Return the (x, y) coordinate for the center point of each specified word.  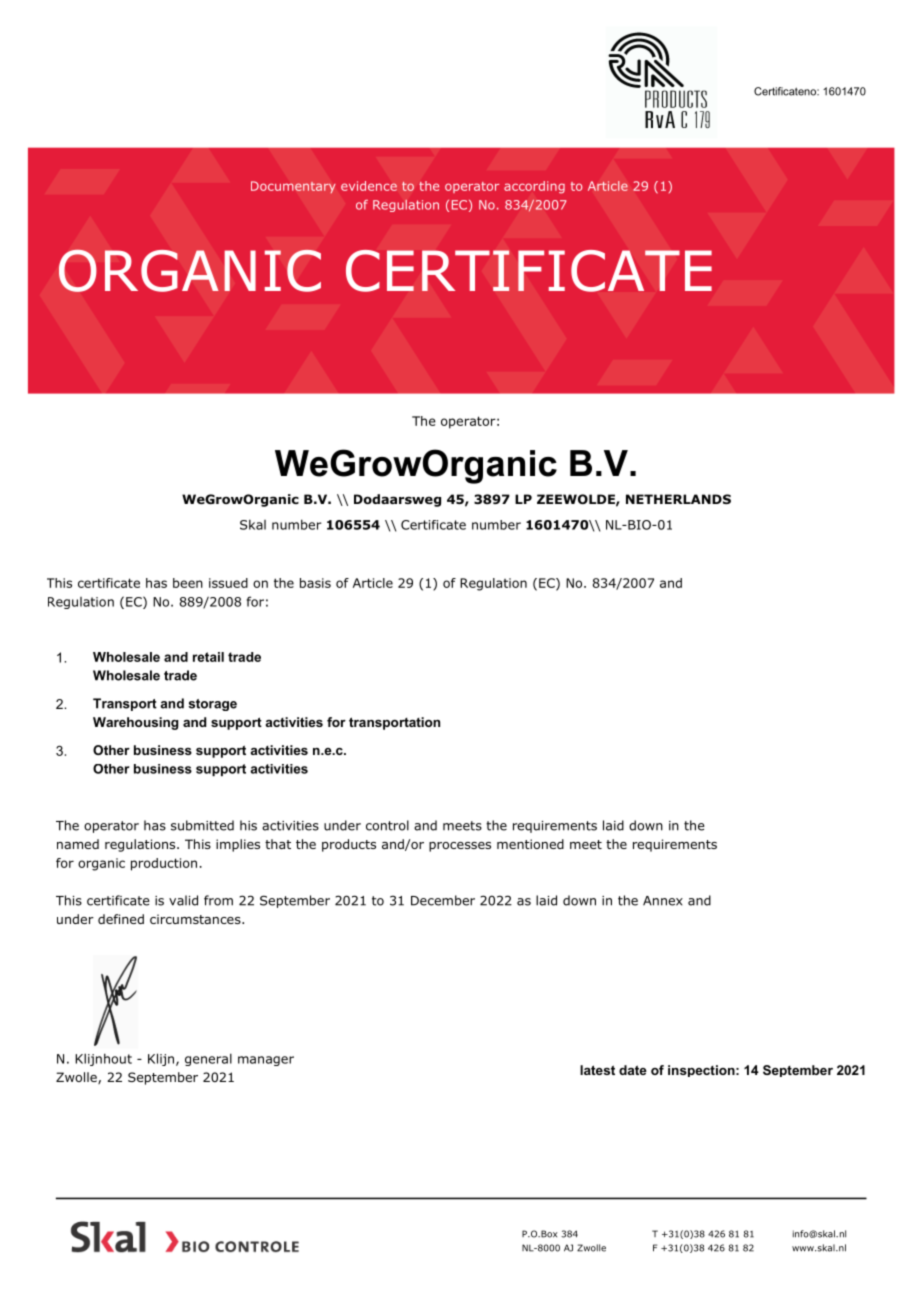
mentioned (530, 844)
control (387, 825)
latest (597, 1070)
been (188, 583)
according (534, 187)
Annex (663, 901)
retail (208, 657)
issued (228, 583)
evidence (369, 186)
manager (266, 1061)
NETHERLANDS (678, 499)
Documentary (293, 187)
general (208, 1059)
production (164, 864)
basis (315, 583)
